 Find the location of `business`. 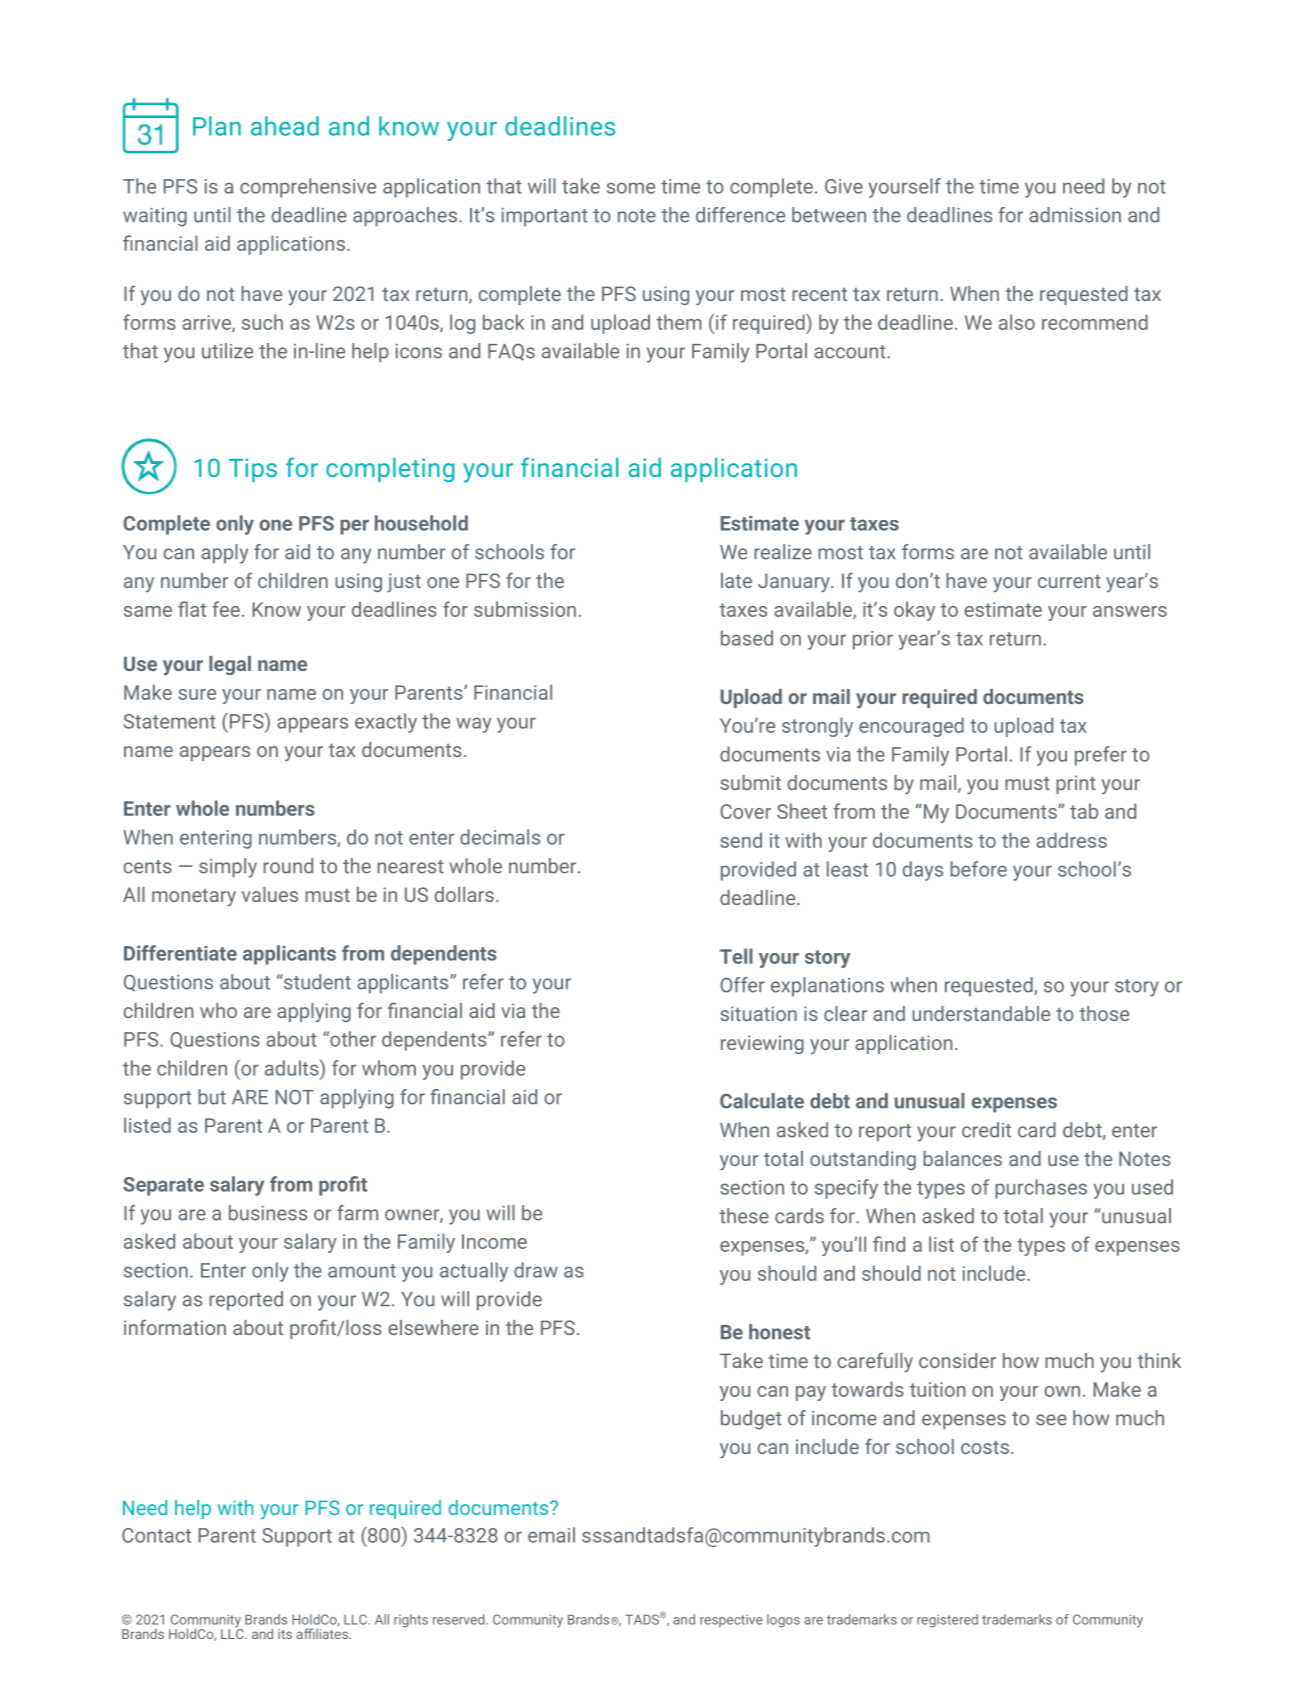

business is located at coordinates (268, 1213).
